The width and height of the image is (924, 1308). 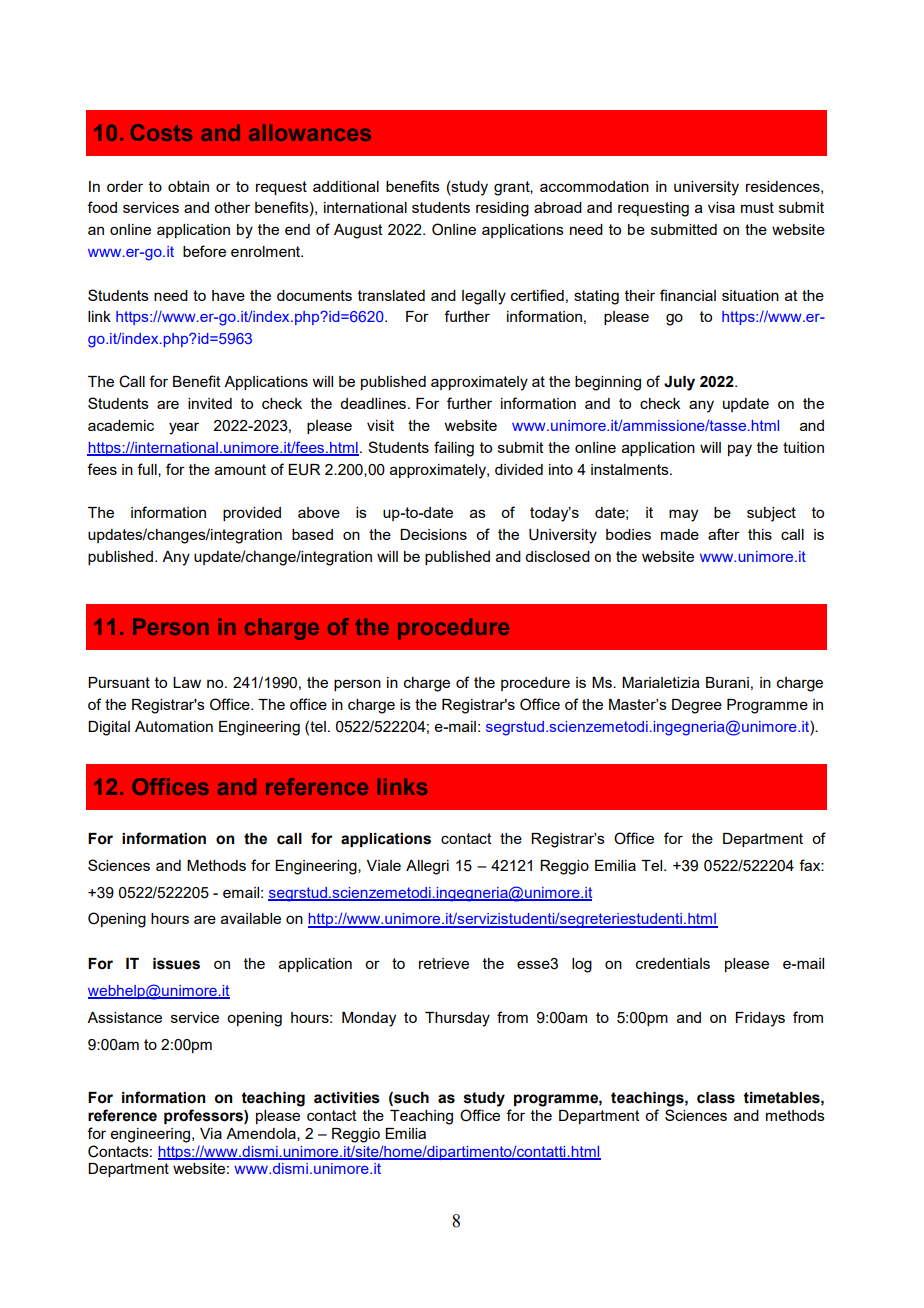 I want to click on obtain, so click(x=188, y=186).
